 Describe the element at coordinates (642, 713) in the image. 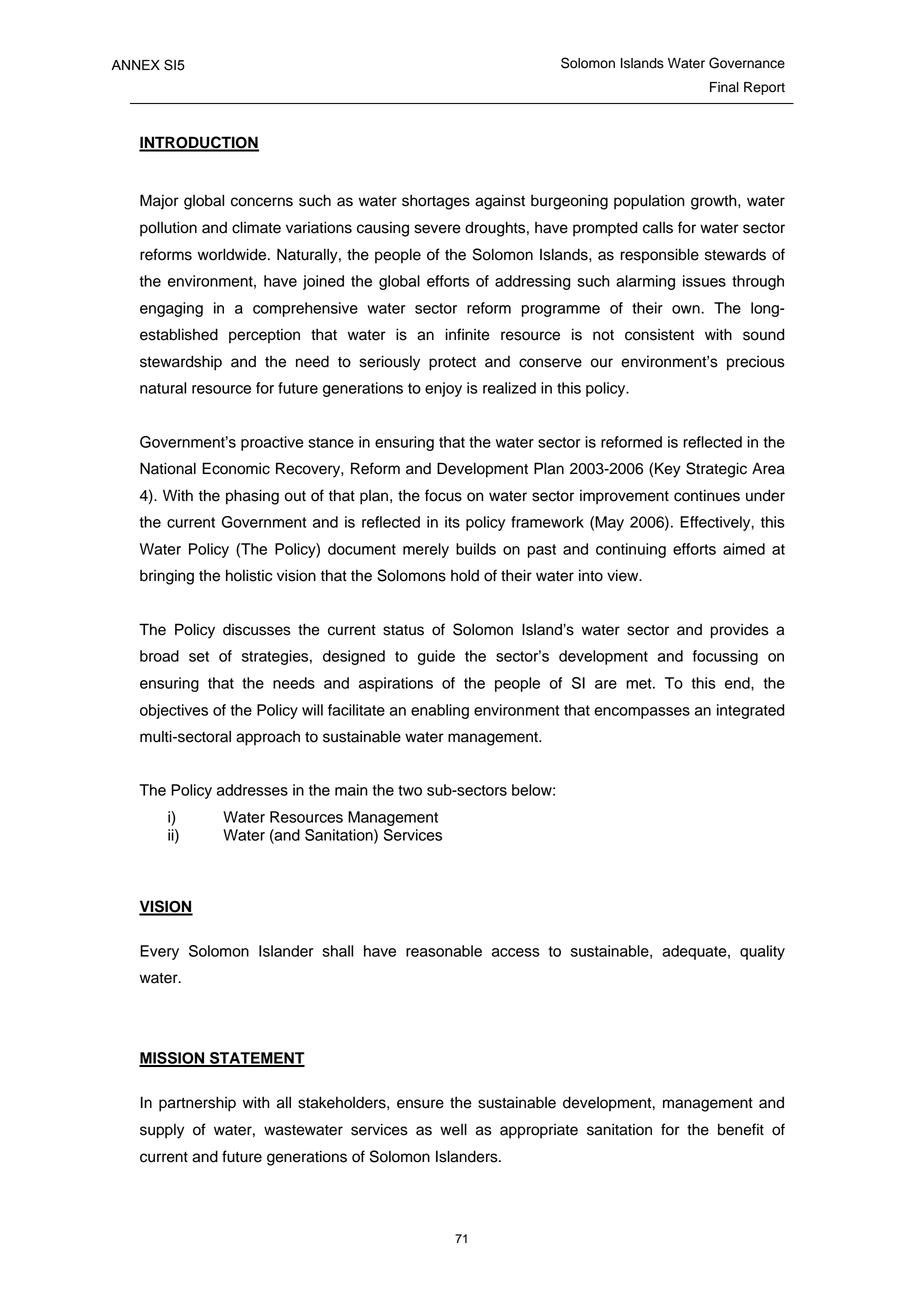

I see `encompasses` at that location.
